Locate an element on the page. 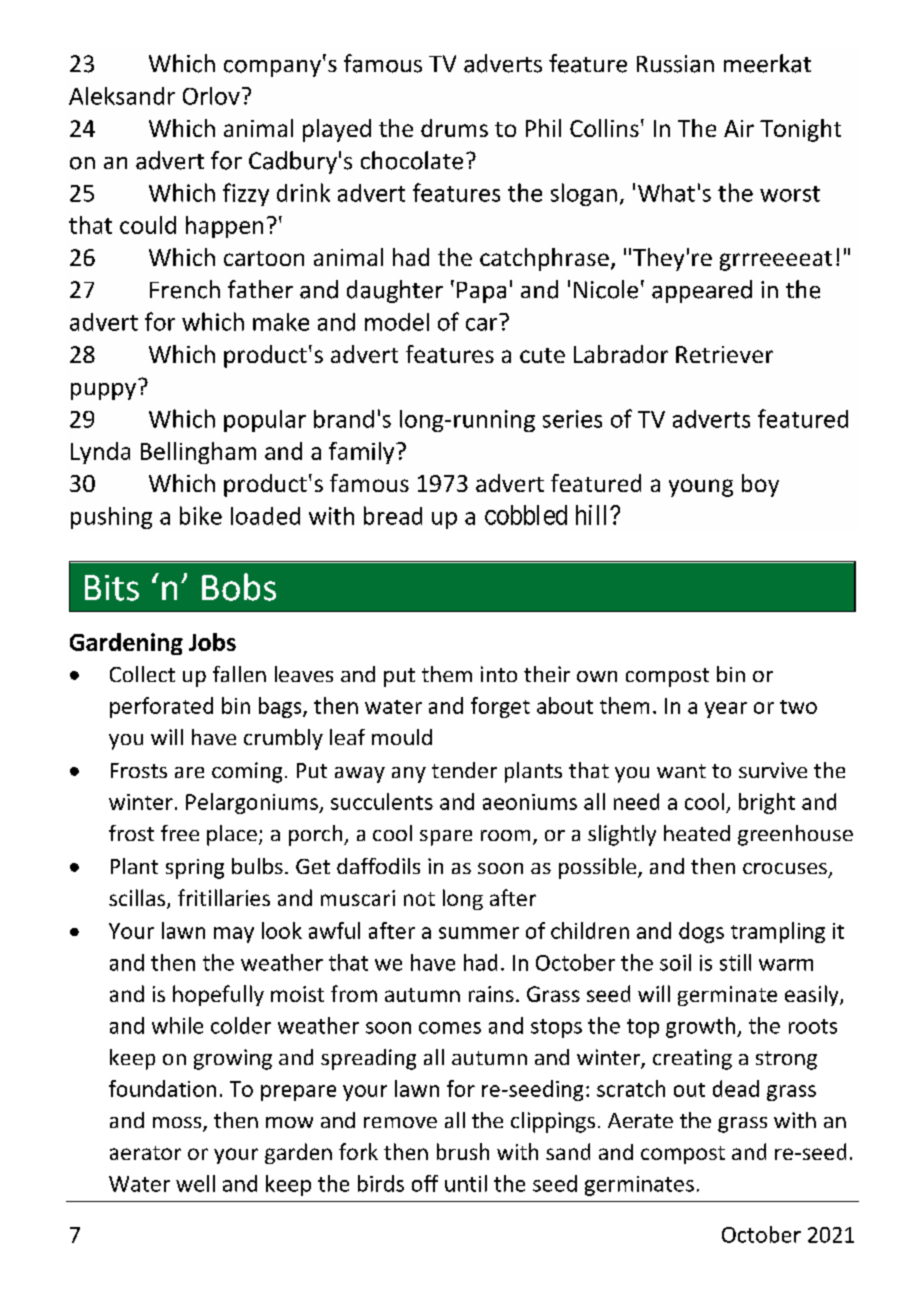 The width and height of the page is (924, 1313). year is located at coordinates (726, 710).
